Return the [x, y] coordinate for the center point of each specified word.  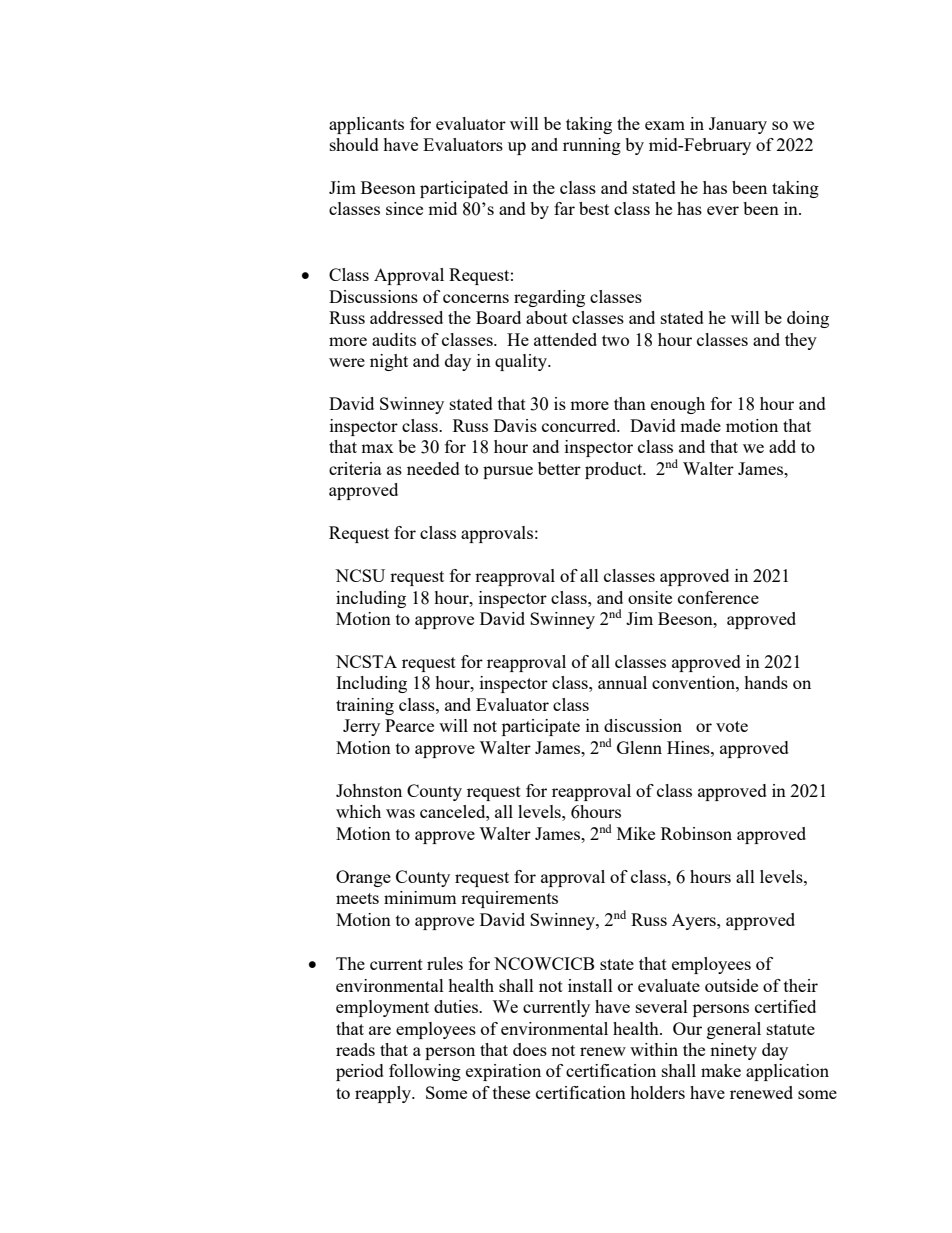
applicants [366, 125]
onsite [650, 597]
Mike [636, 833]
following [425, 1072]
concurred [580, 425]
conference [718, 597]
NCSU [360, 575]
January [738, 125]
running [592, 146]
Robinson [696, 833]
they [801, 341]
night [389, 362]
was [400, 813]
